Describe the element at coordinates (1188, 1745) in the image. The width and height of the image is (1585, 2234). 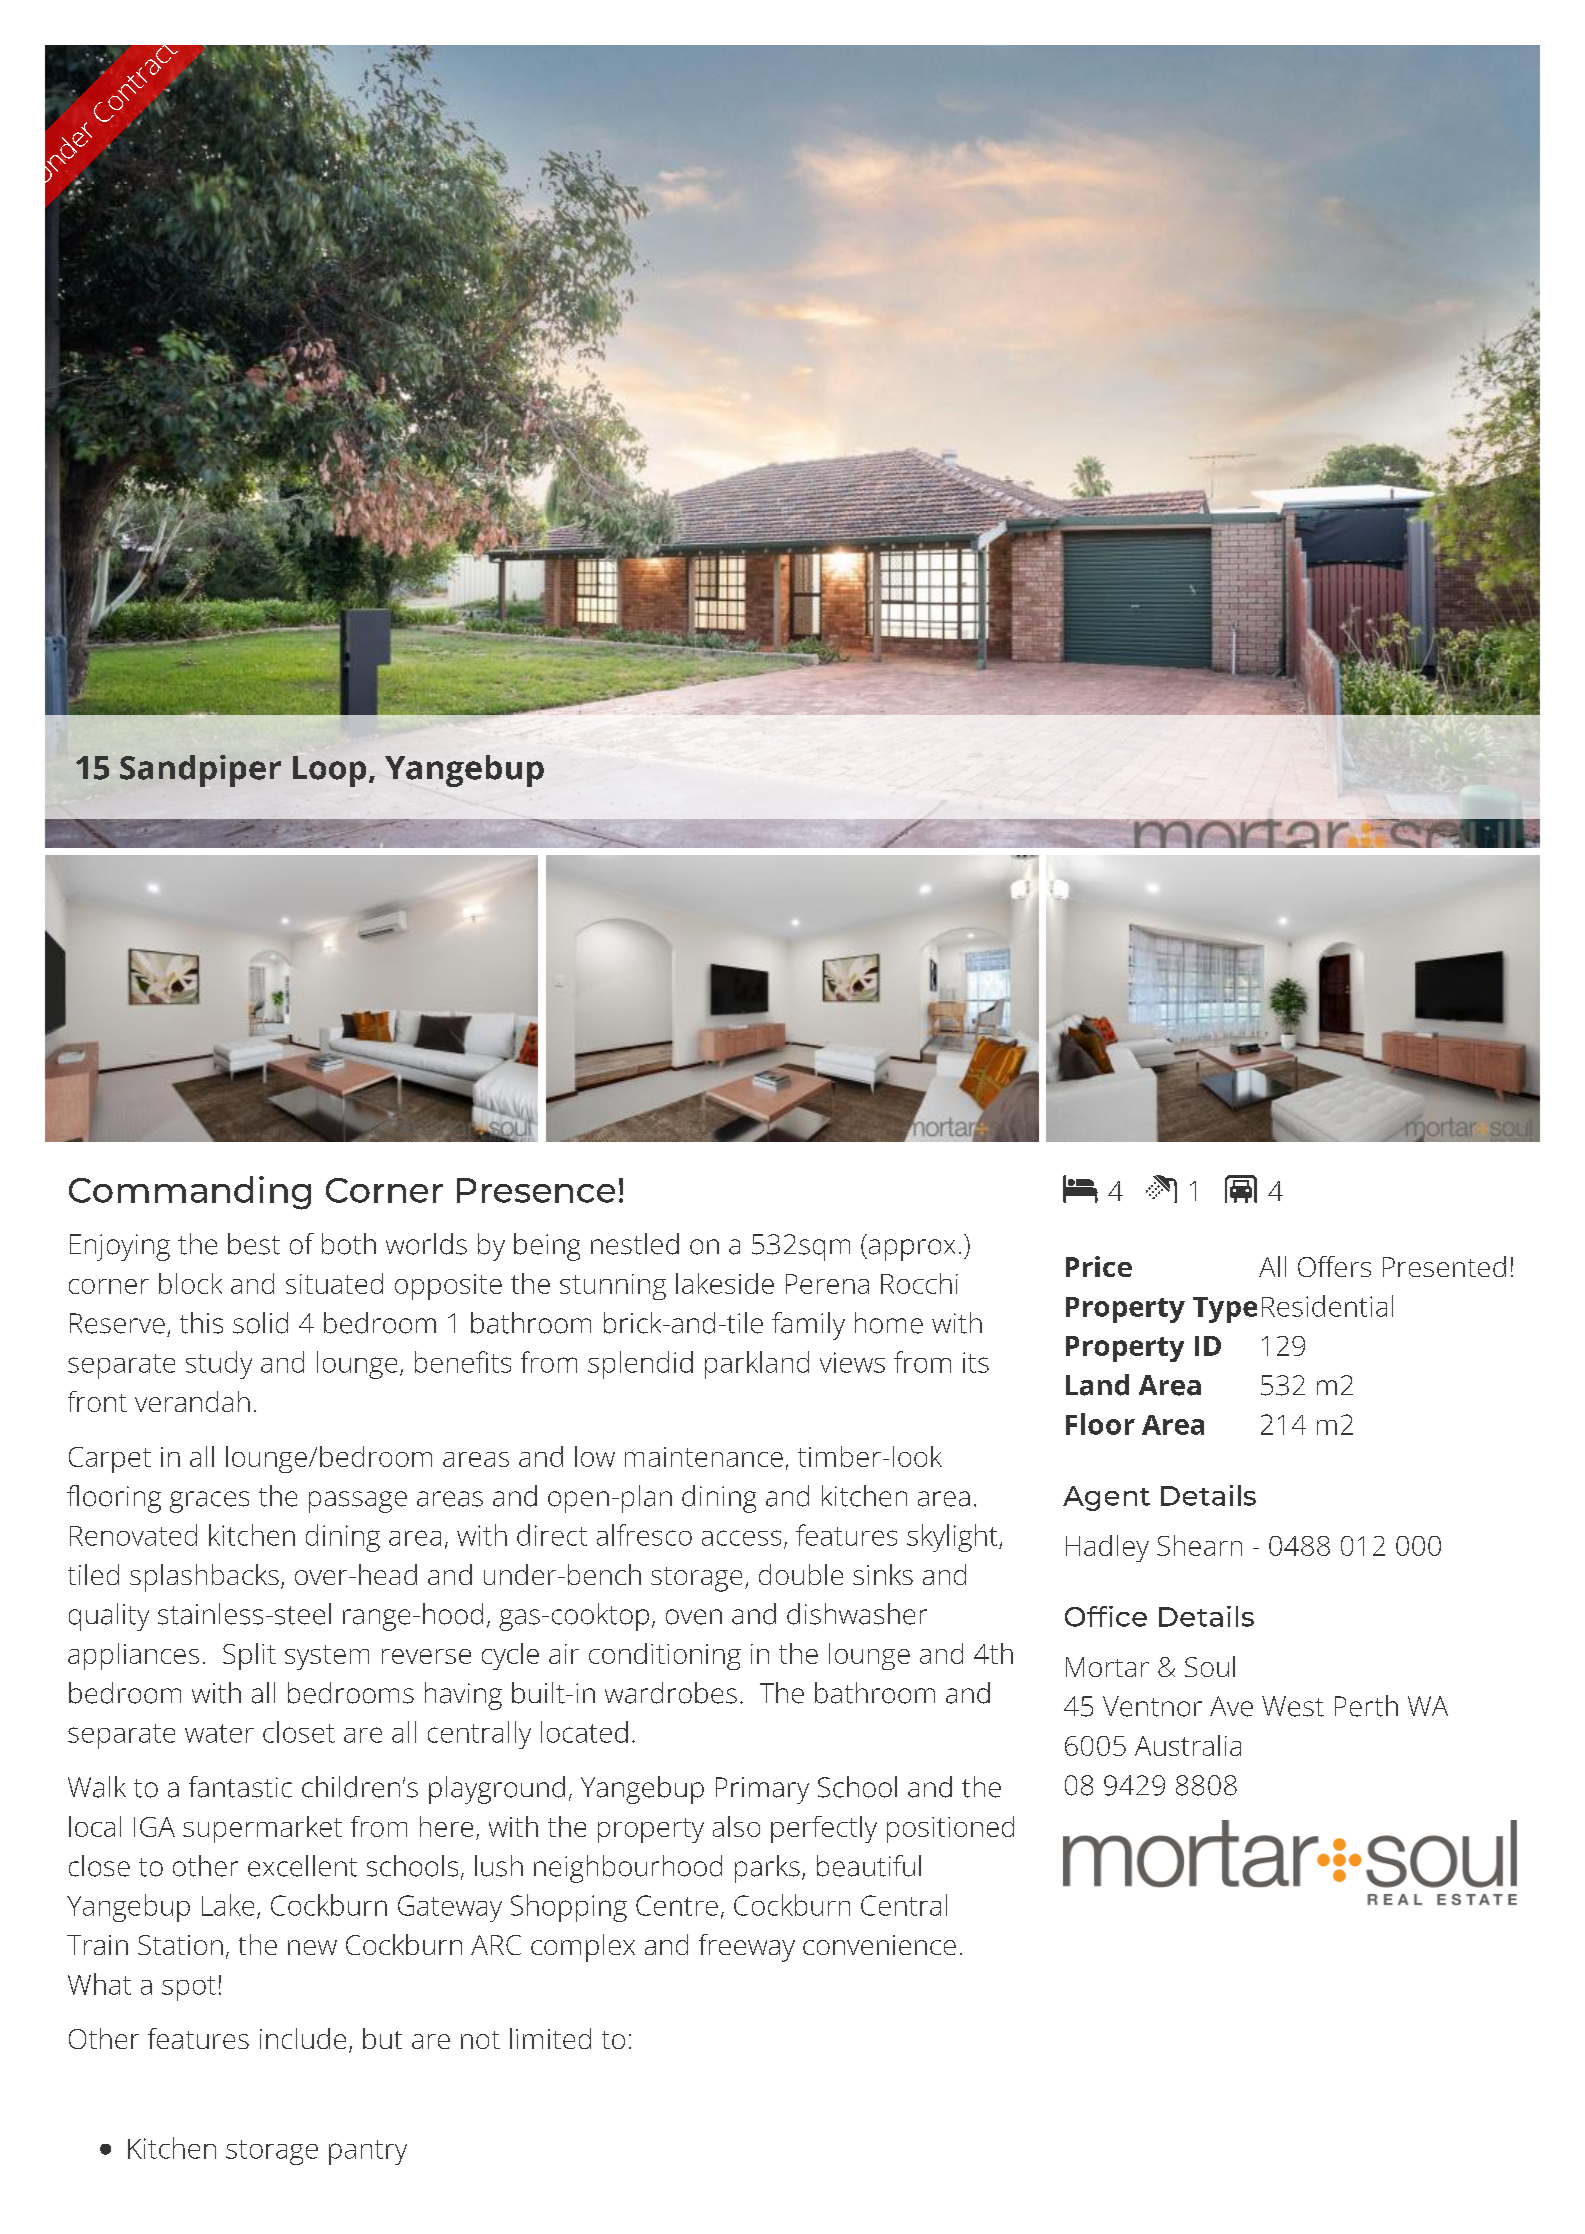
I see `Australia` at that location.
